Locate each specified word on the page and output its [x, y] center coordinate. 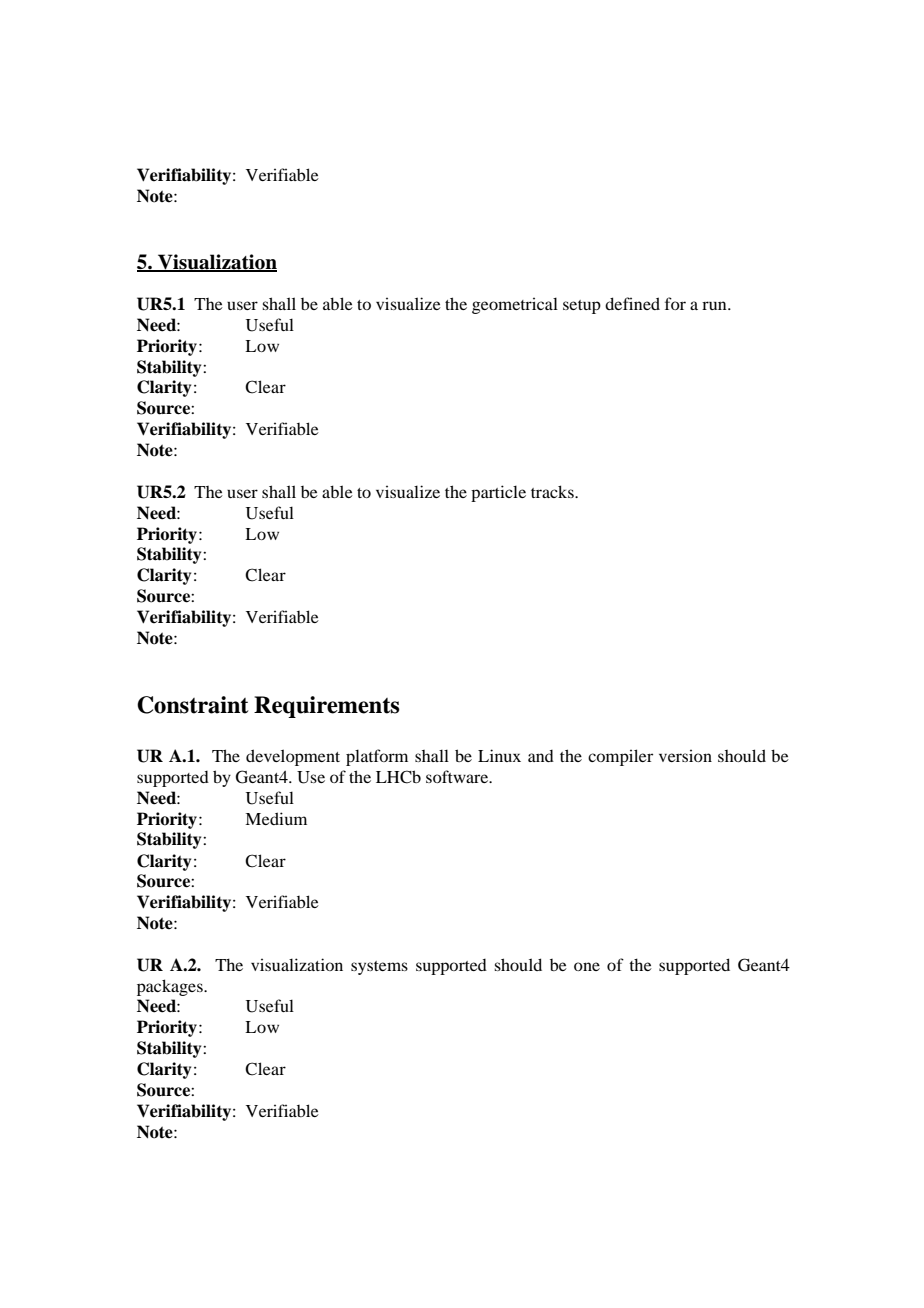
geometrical [515, 305]
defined [632, 303]
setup [582, 307]
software [458, 776]
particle [498, 493]
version [685, 755]
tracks [553, 491]
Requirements [327, 707]
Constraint [193, 705]
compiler [620, 757]
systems [379, 968]
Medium [276, 818]
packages [171, 987]
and [541, 756]
